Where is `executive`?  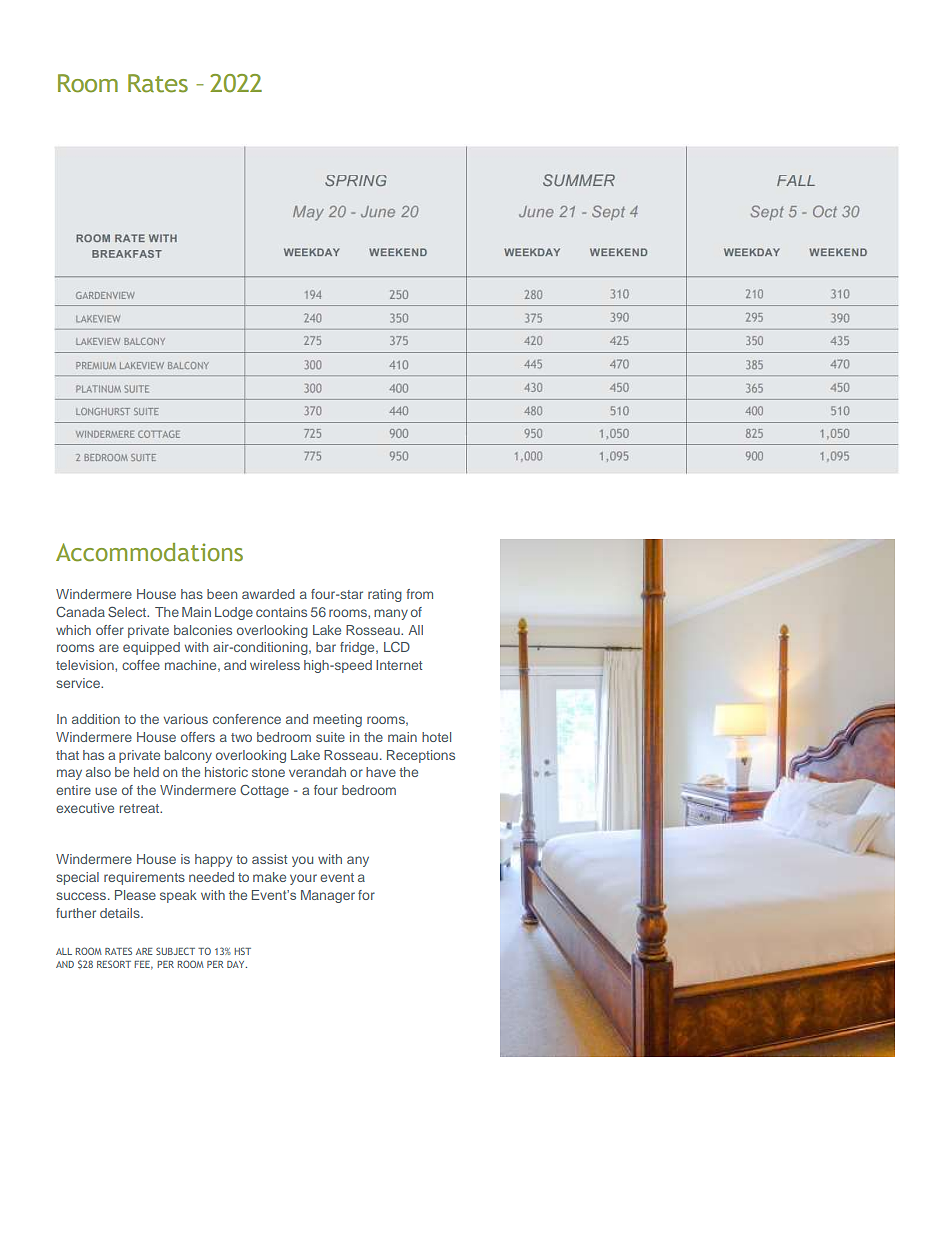
executive is located at coordinates (85, 808).
